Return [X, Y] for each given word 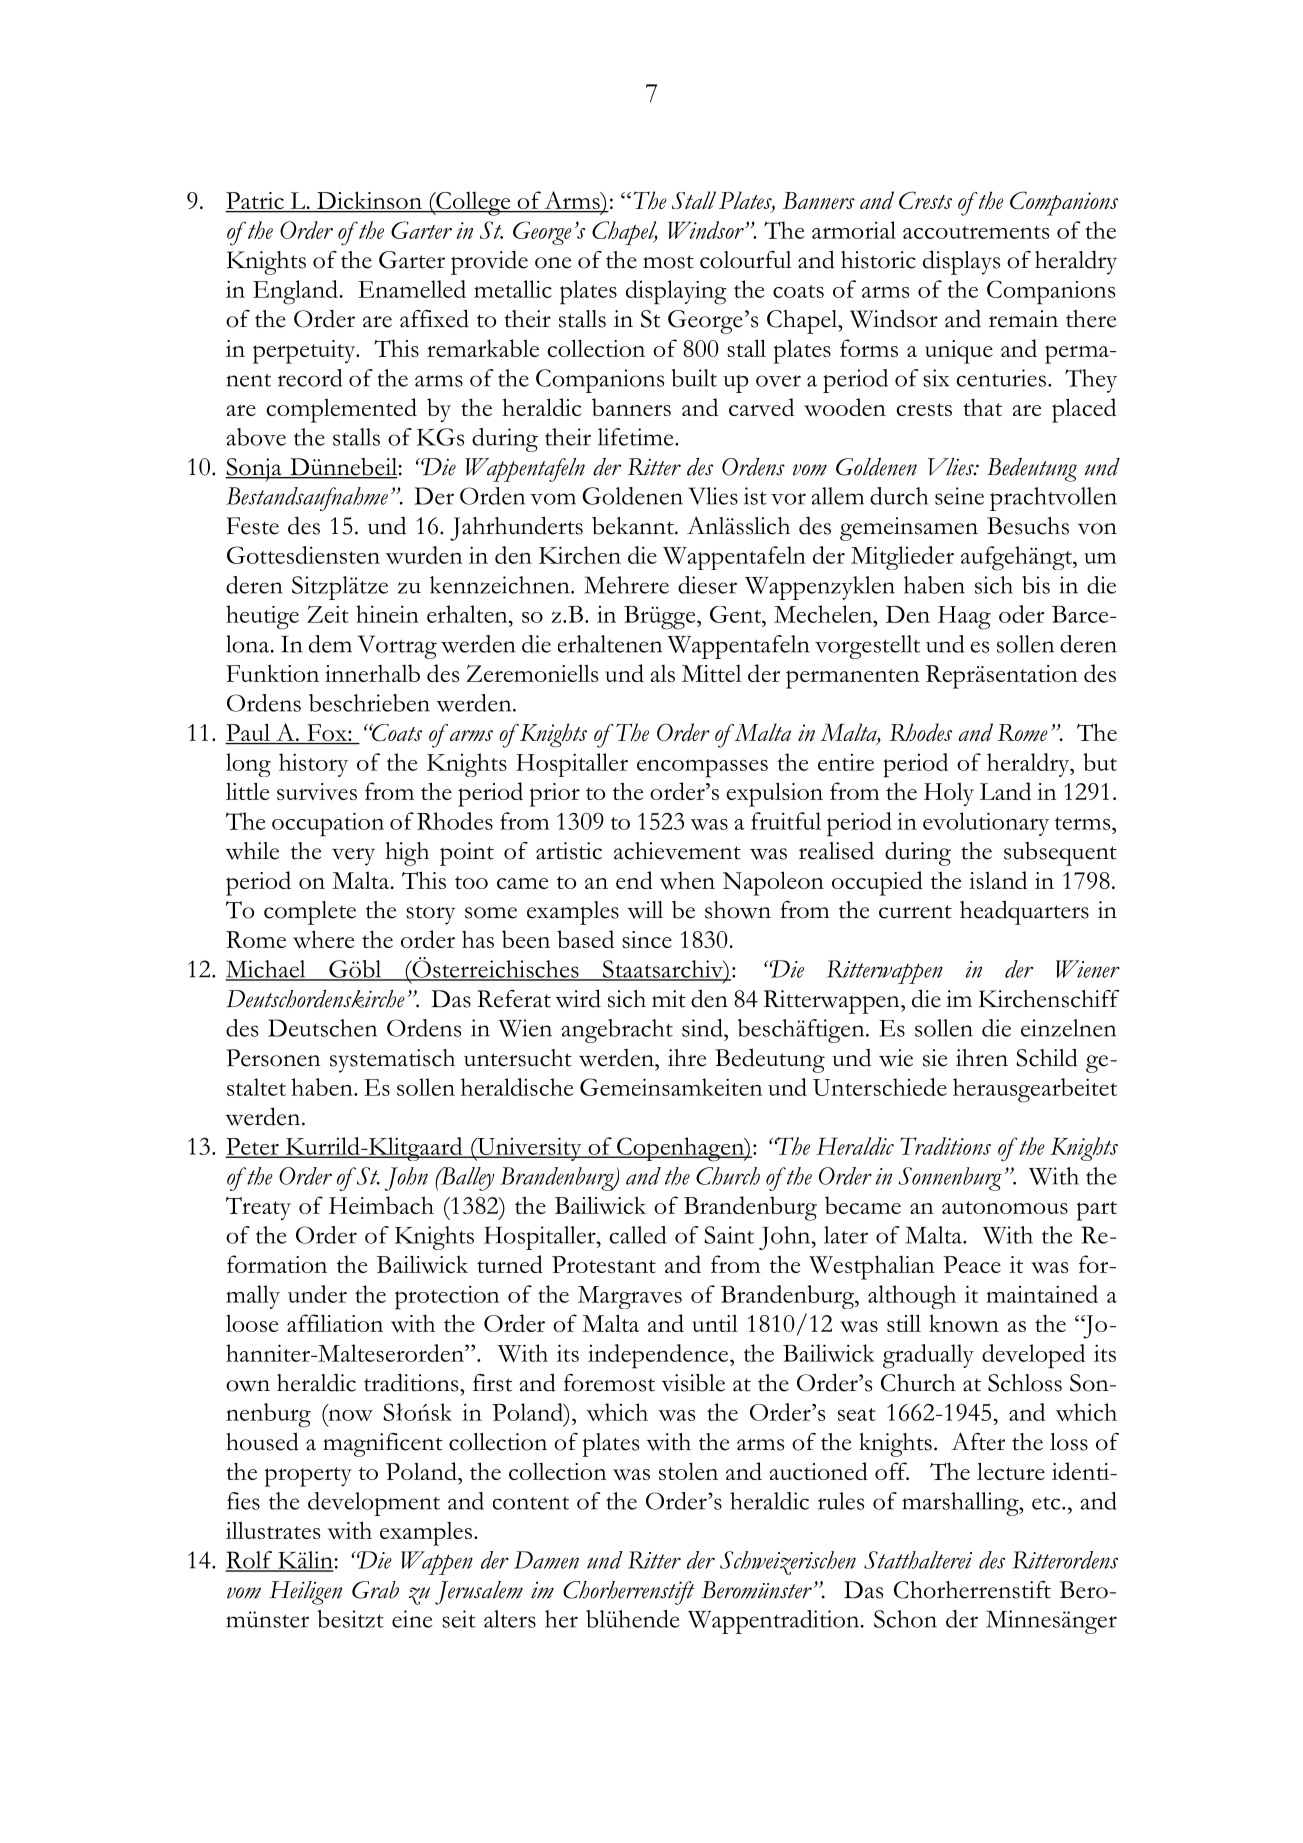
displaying [676, 292]
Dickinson [369, 201]
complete [310, 913]
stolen [688, 1471]
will [645, 910]
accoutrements [976, 232]
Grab [375, 1590]
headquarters [1024, 912]
